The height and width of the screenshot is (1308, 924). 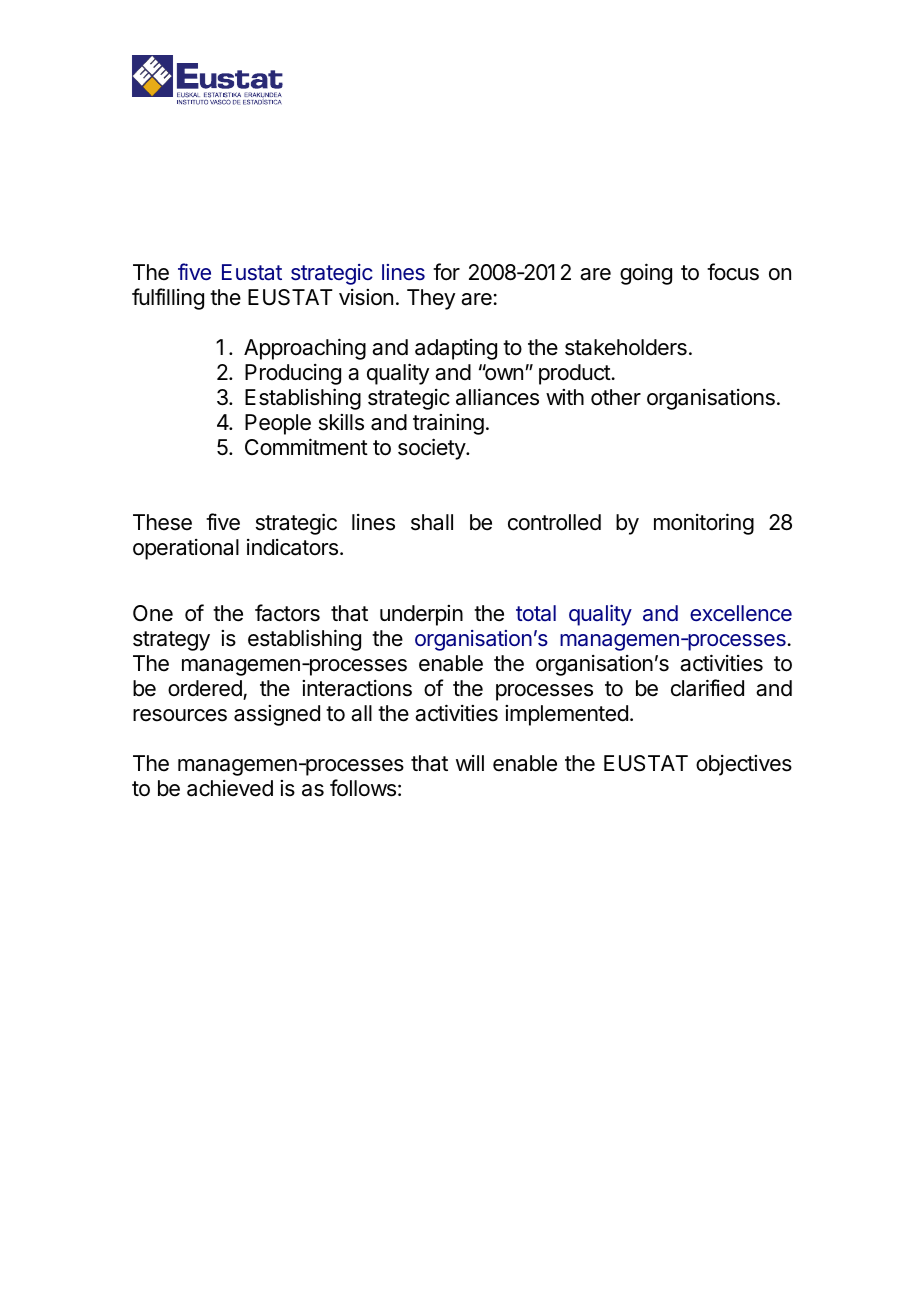 I want to click on achieved, so click(x=230, y=788).
